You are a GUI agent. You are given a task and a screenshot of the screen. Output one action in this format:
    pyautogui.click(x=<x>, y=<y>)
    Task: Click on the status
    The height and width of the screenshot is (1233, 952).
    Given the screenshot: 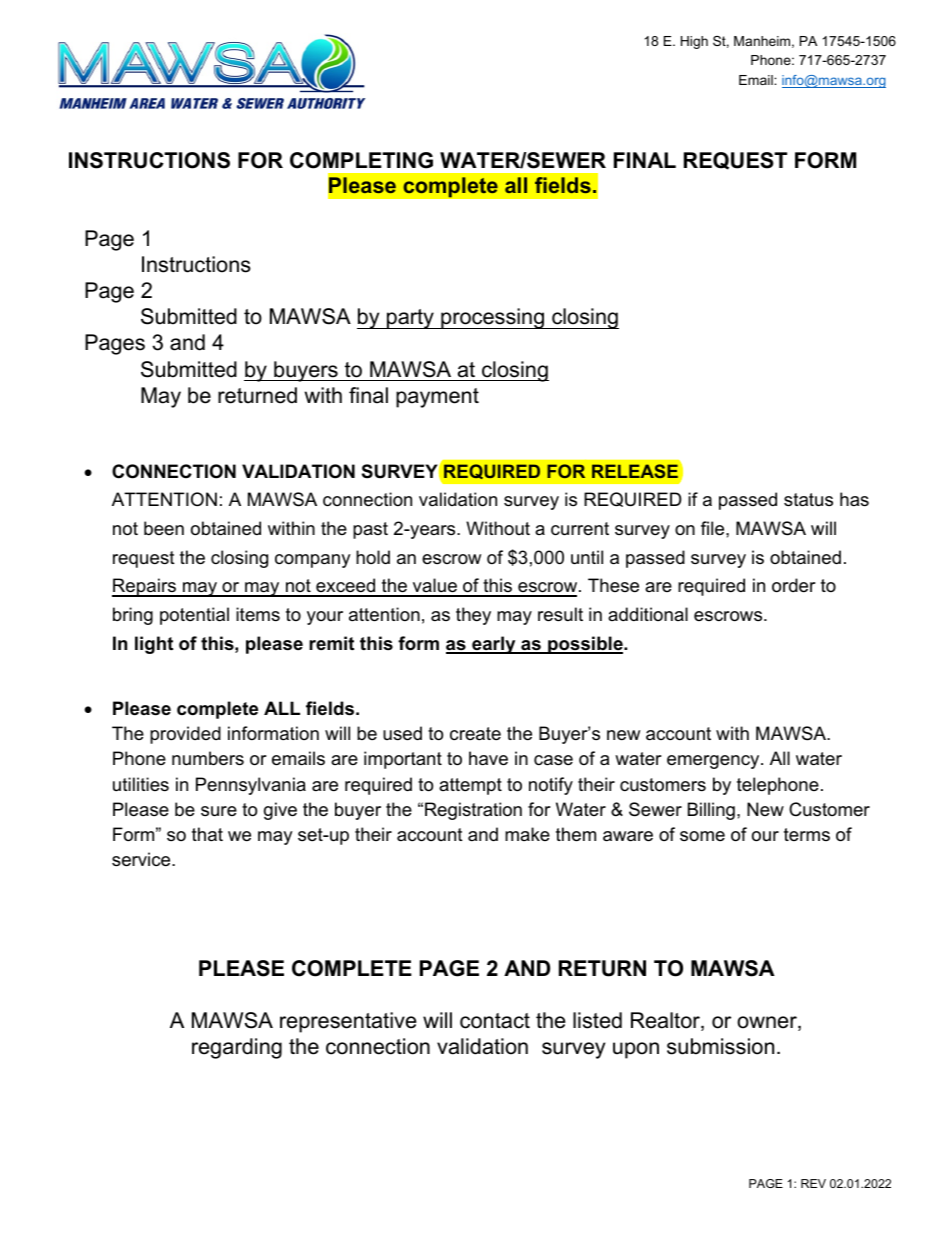 What is the action you would take?
    pyautogui.click(x=808, y=500)
